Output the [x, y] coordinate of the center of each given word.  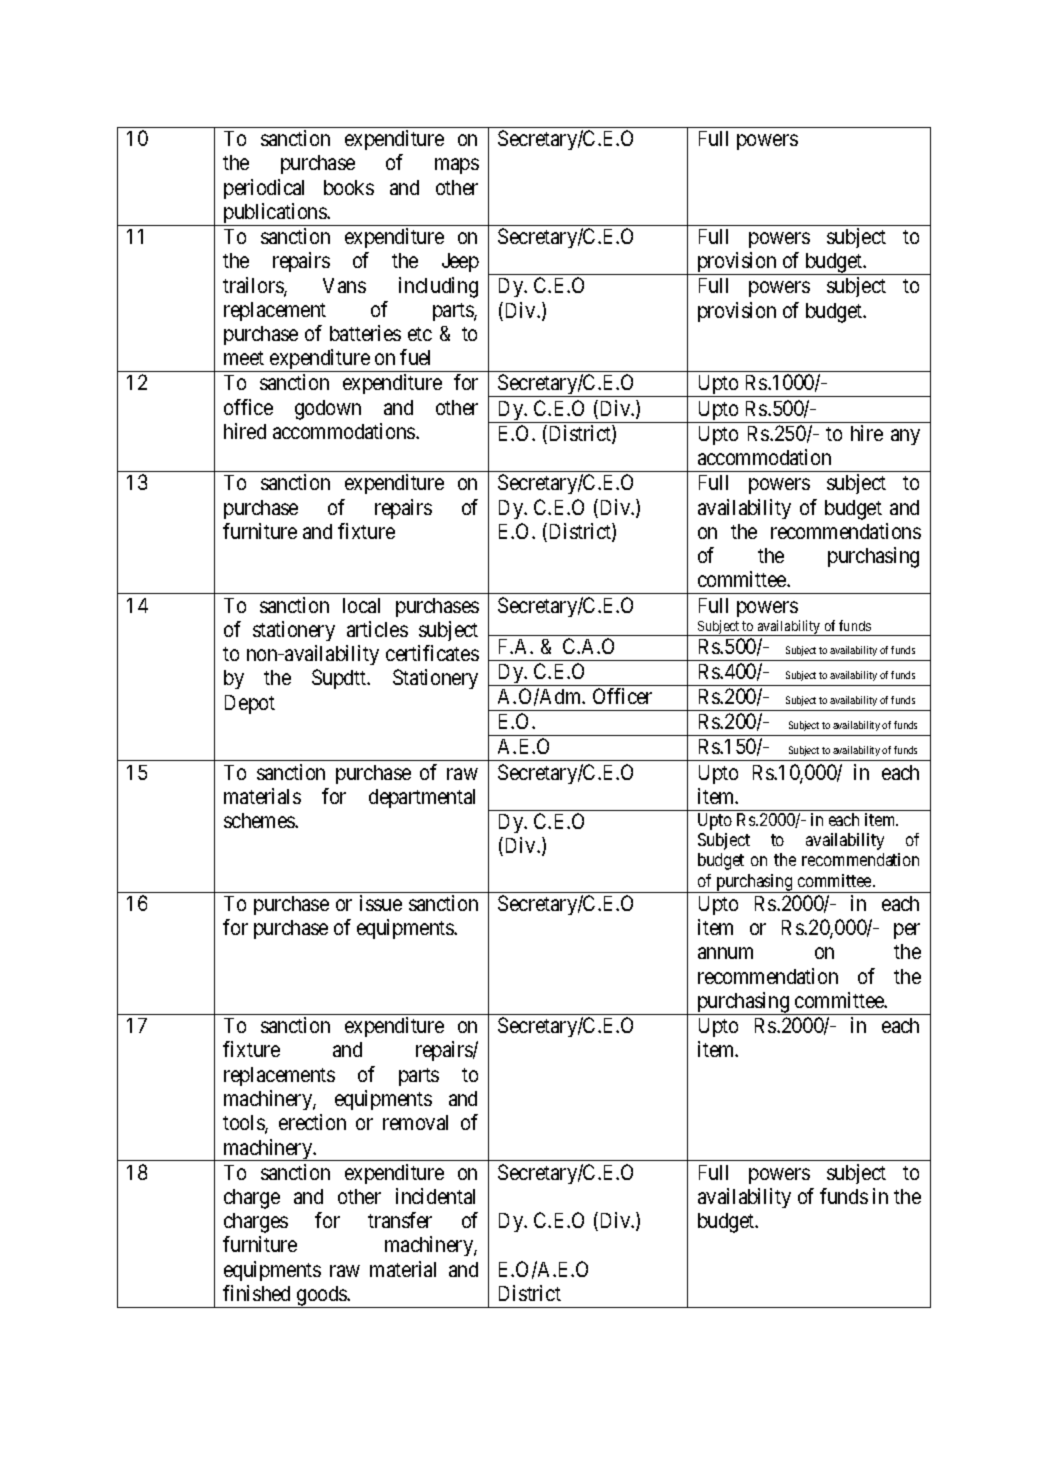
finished [256, 1293]
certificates [432, 653]
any [905, 437]
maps [457, 166]
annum [725, 953]
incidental [435, 1196]
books [349, 187]
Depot [250, 704]
